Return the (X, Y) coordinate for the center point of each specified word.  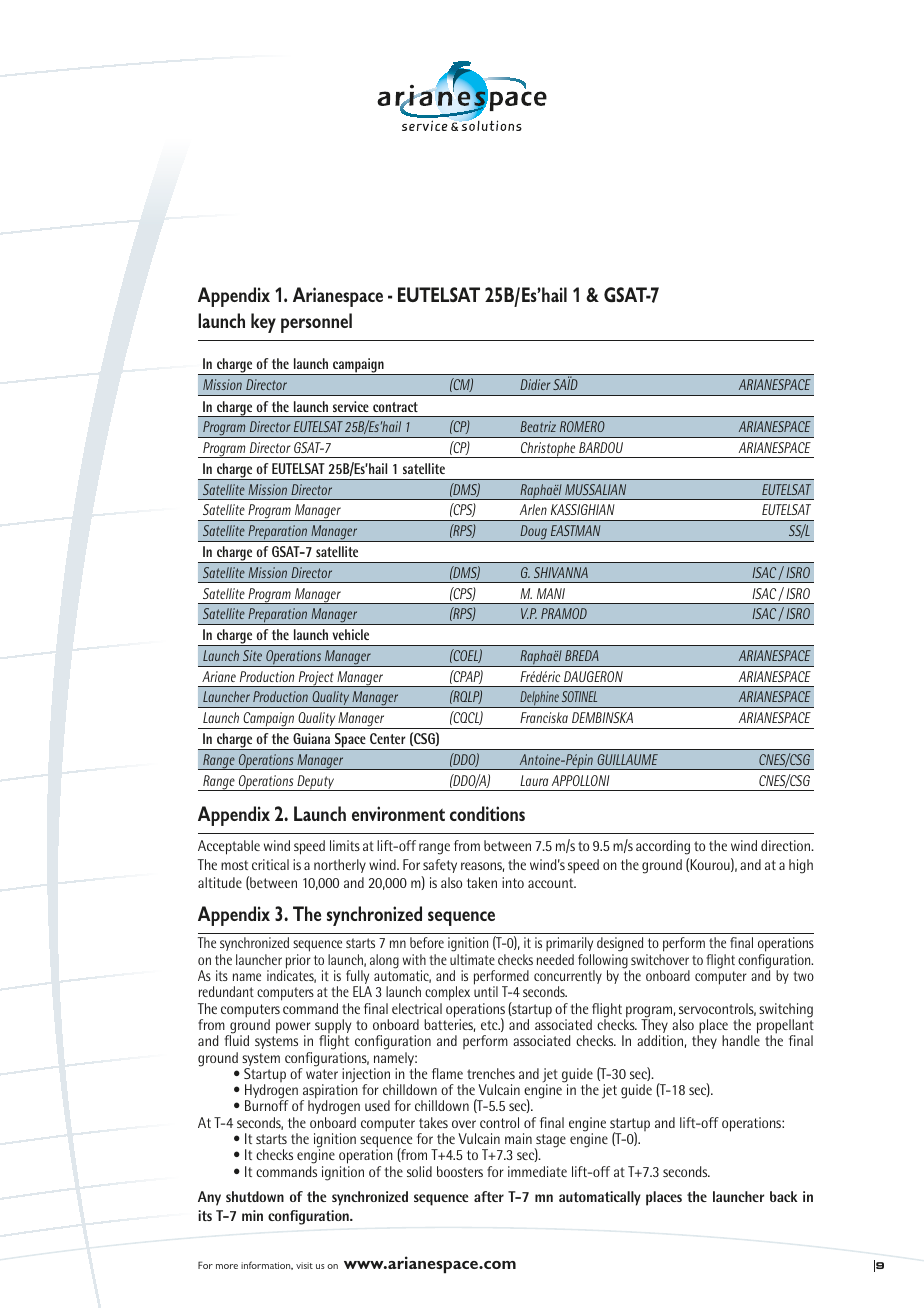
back (784, 1196)
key (263, 323)
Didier (535, 384)
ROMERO (582, 426)
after (489, 1196)
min (252, 1215)
